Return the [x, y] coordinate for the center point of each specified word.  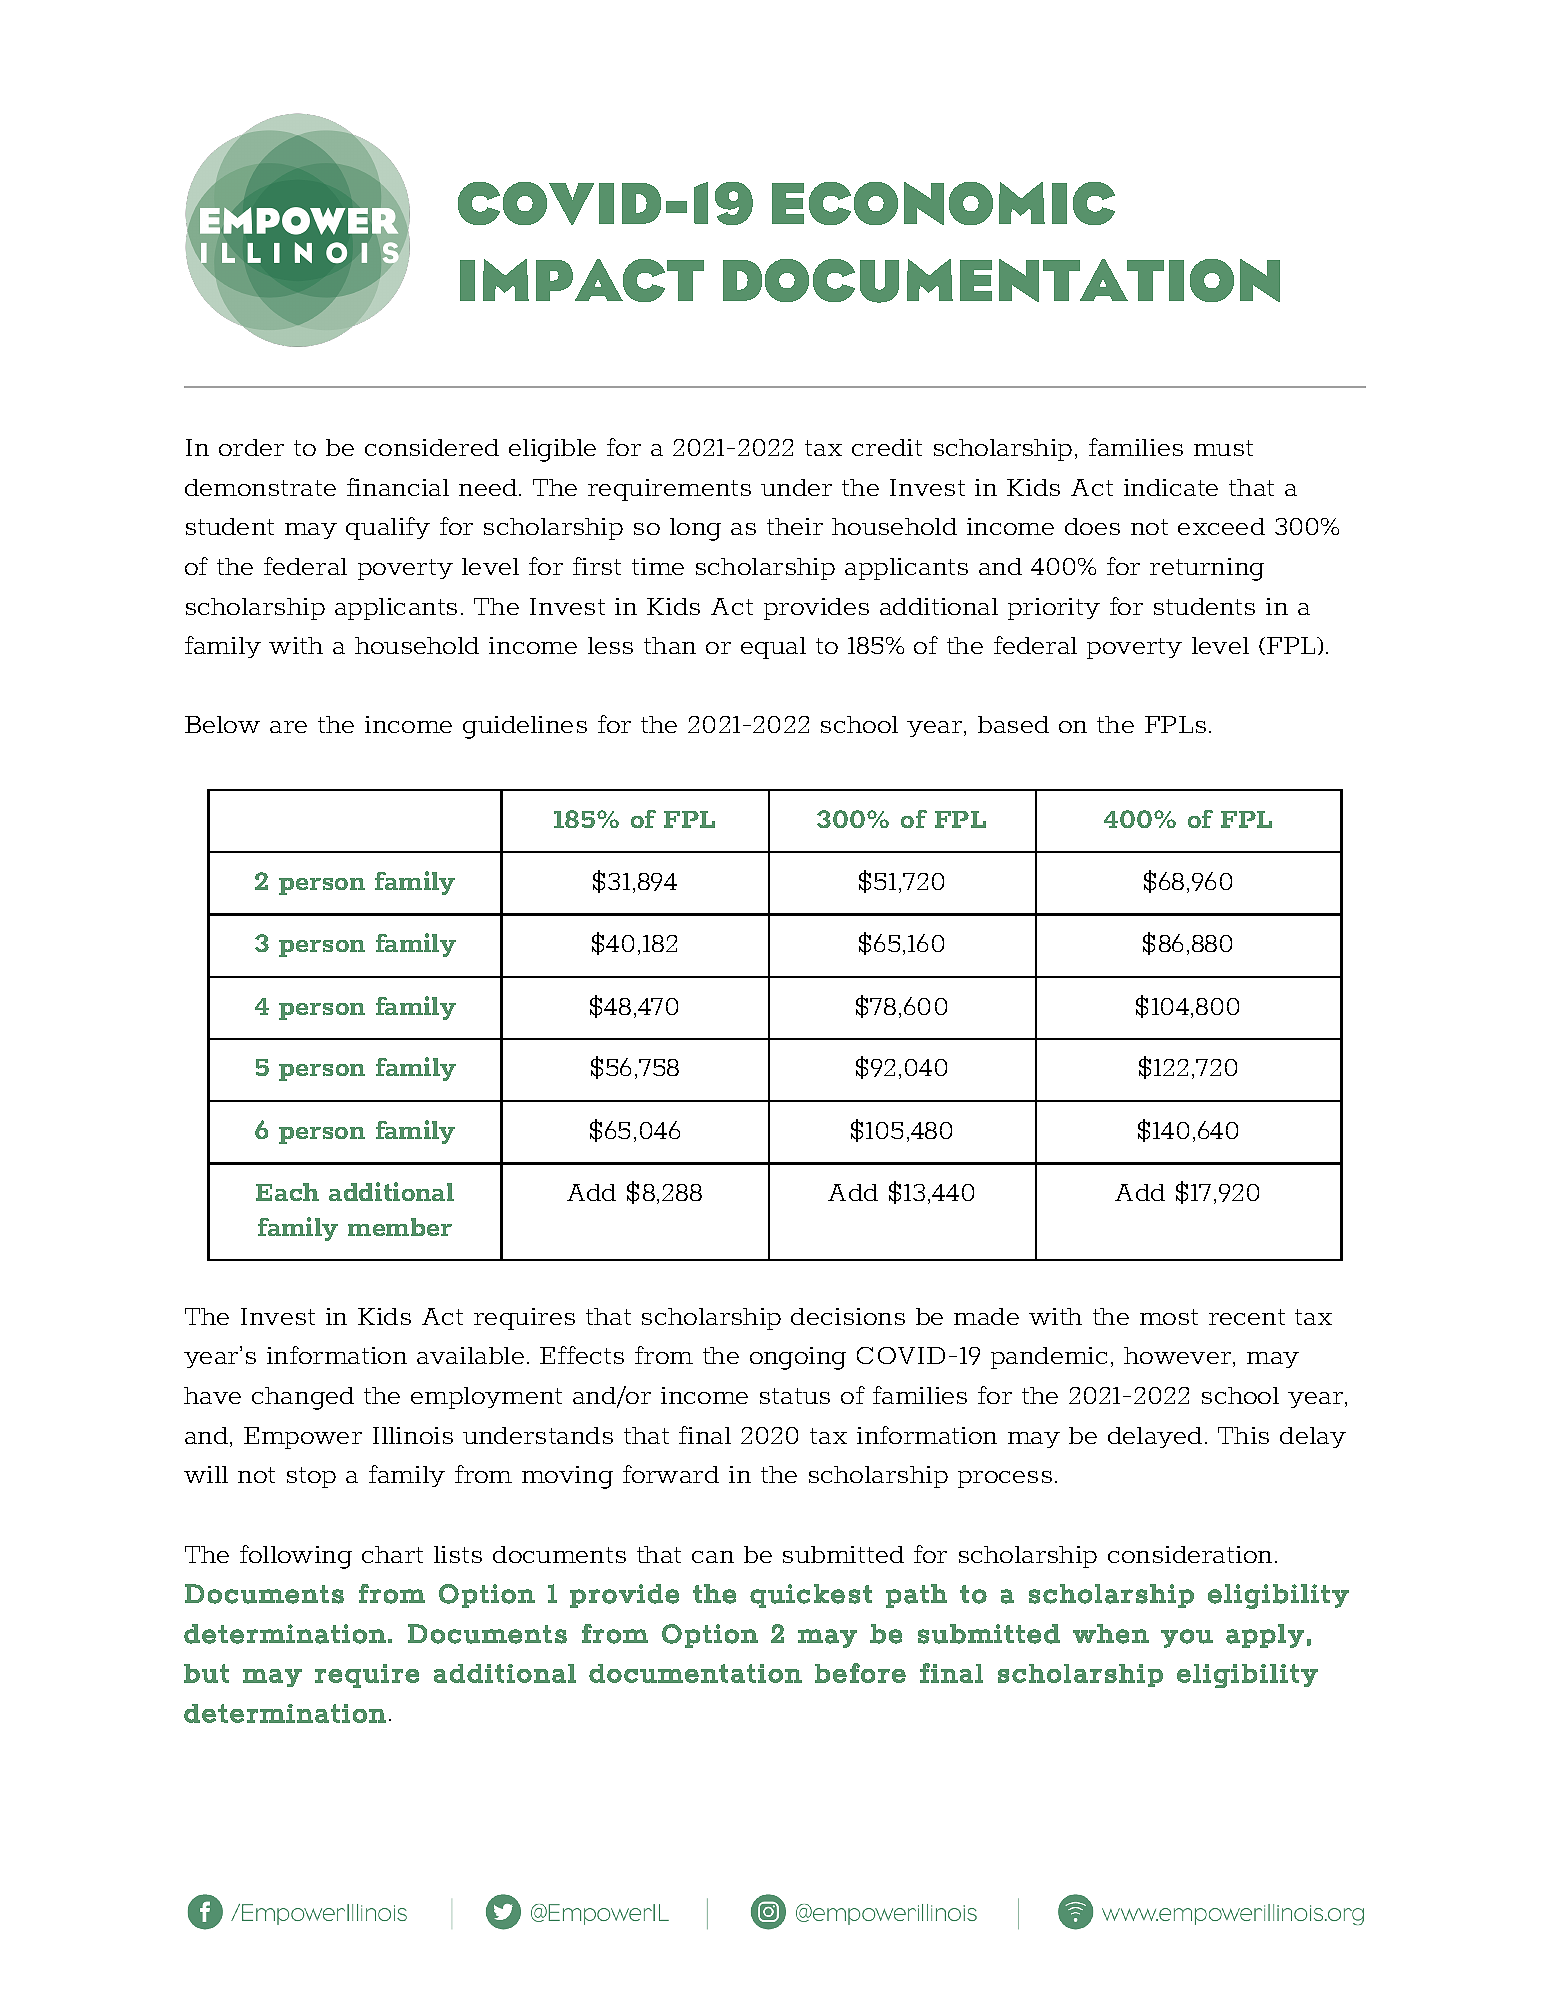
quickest [811, 1596]
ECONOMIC [943, 203]
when [1111, 1634]
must [1223, 448]
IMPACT [582, 280]
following [296, 1557]
